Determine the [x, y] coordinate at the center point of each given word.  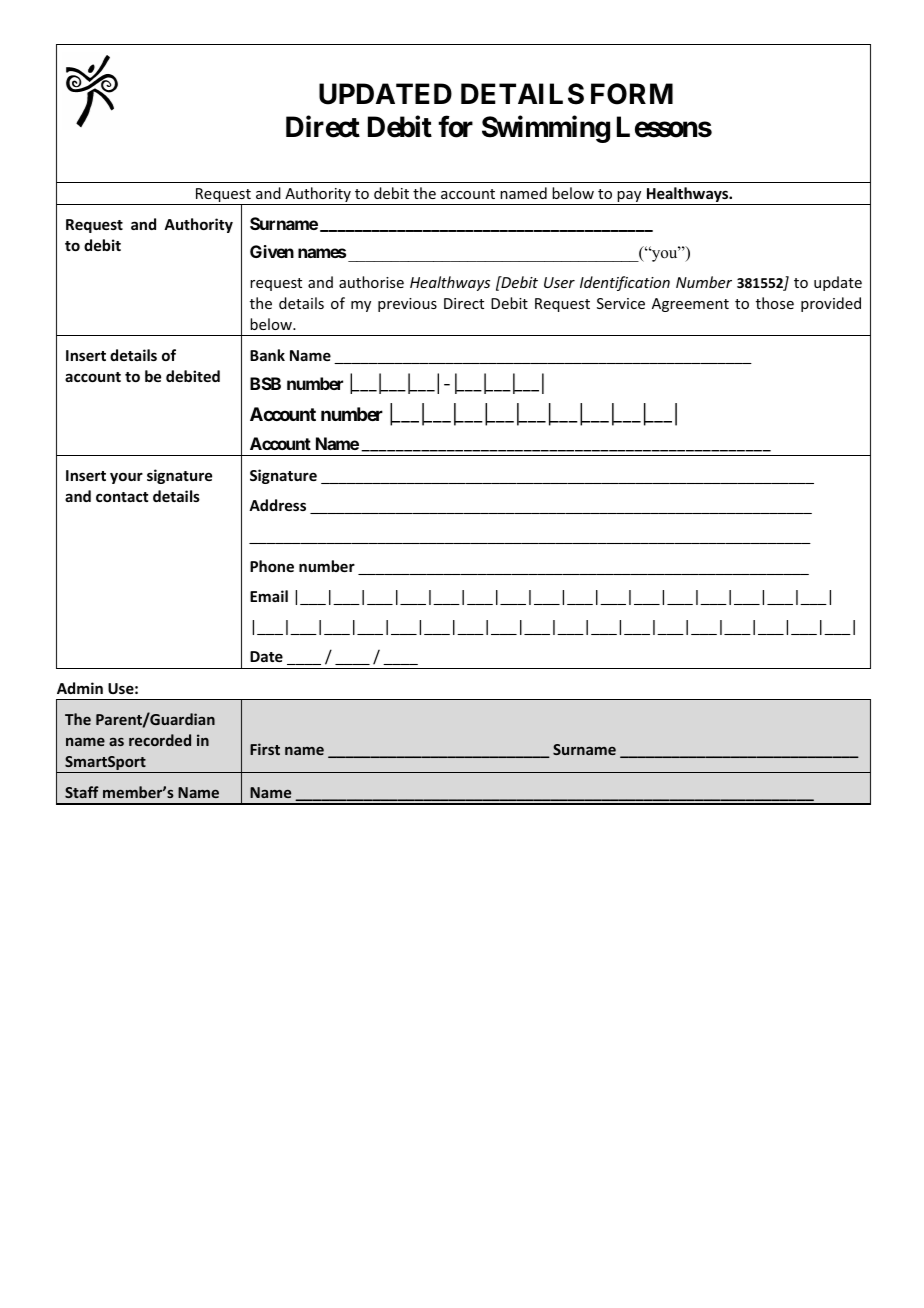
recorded [160, 740]
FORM [632, 94]
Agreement [690, 305]
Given [272, 251]
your [126, 478]
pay [630, 198]
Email [269, 596]
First [265, 749]
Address [277, 505]
